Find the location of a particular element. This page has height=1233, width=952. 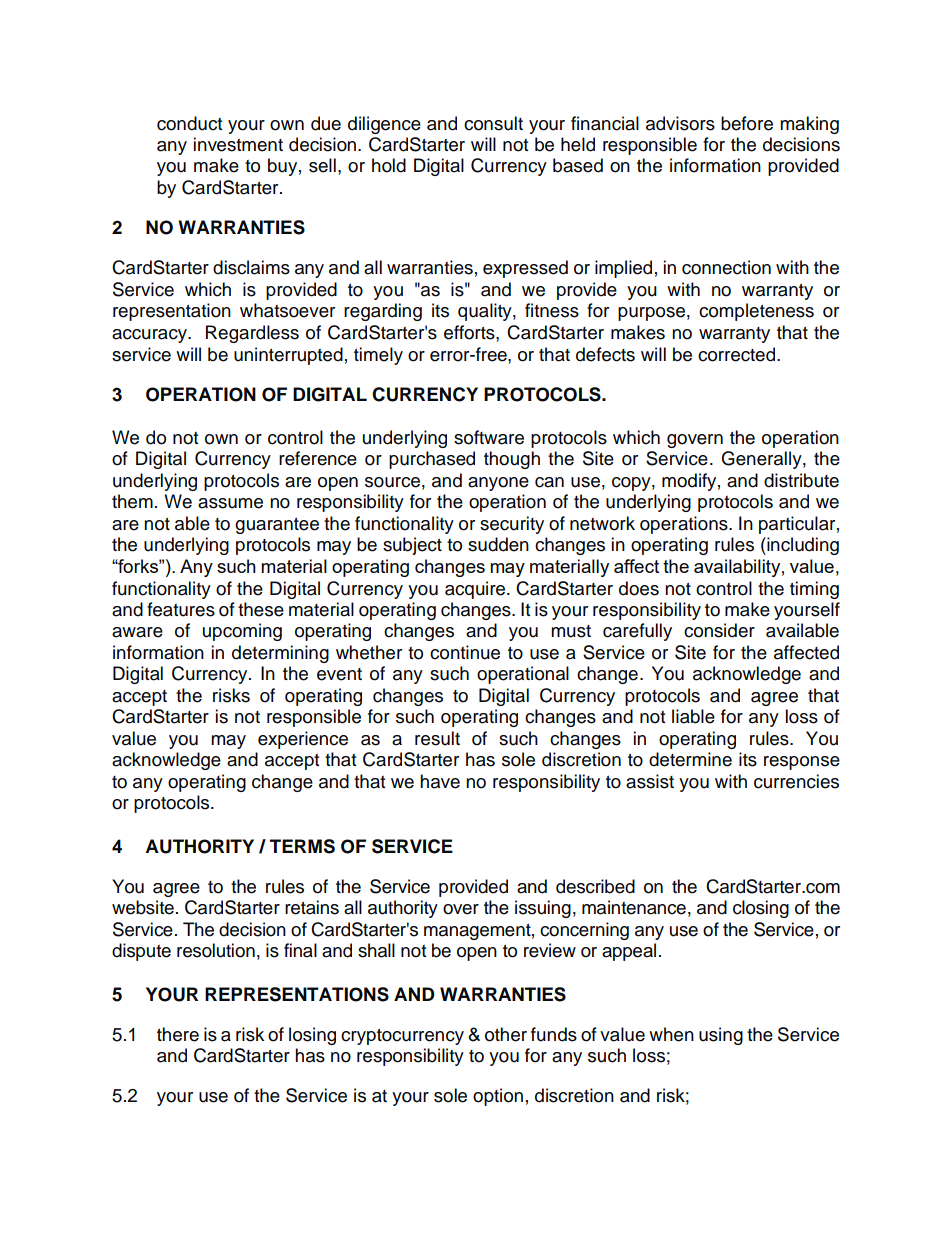

currencies is located at coordinates (796, 781).
